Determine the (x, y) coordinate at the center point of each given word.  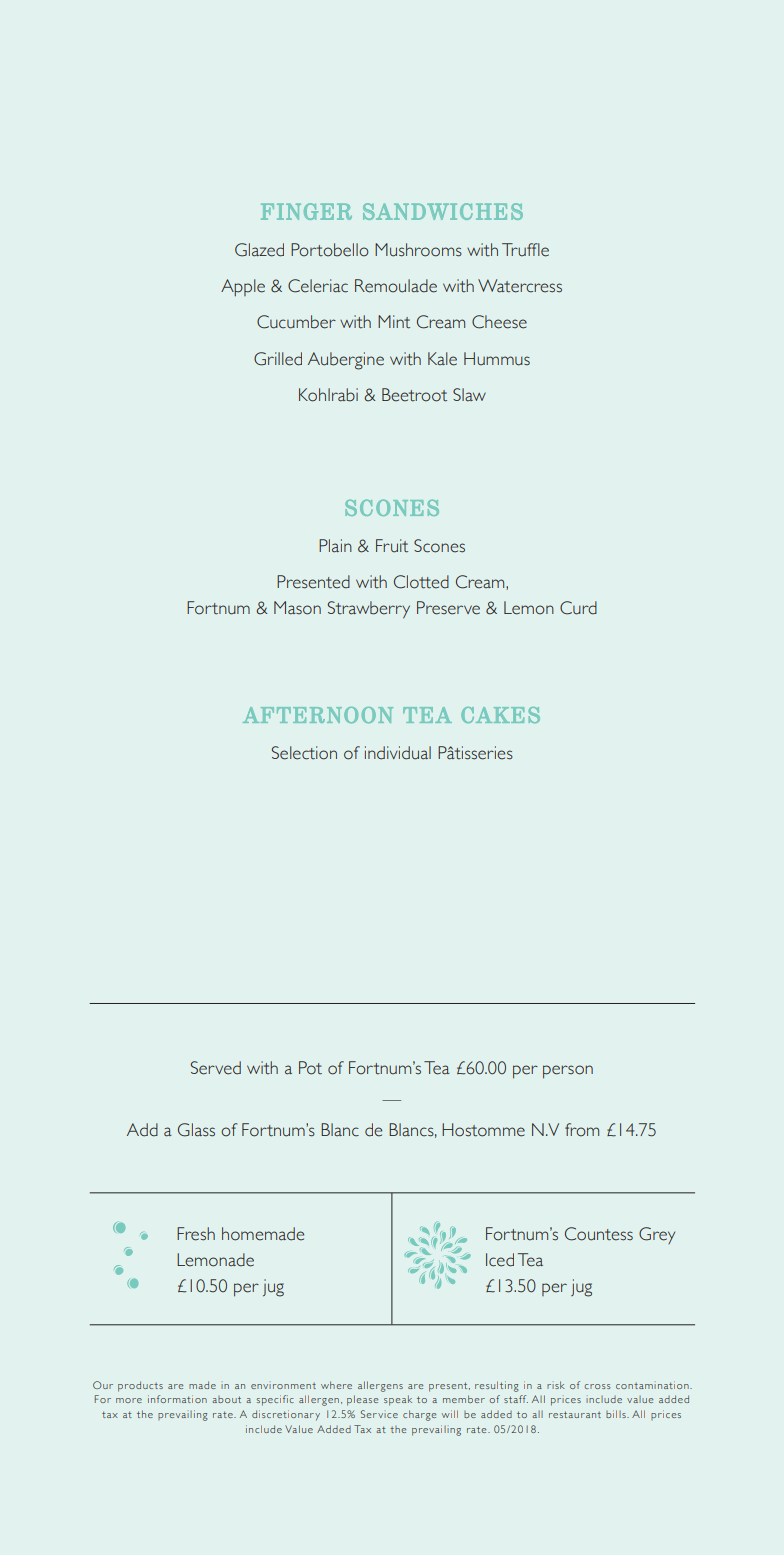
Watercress (520, 286)
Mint (394, 322)
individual (398, 753)
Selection (304, 753)
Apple (243, 287)
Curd (578, 608)
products (140, 1386)
